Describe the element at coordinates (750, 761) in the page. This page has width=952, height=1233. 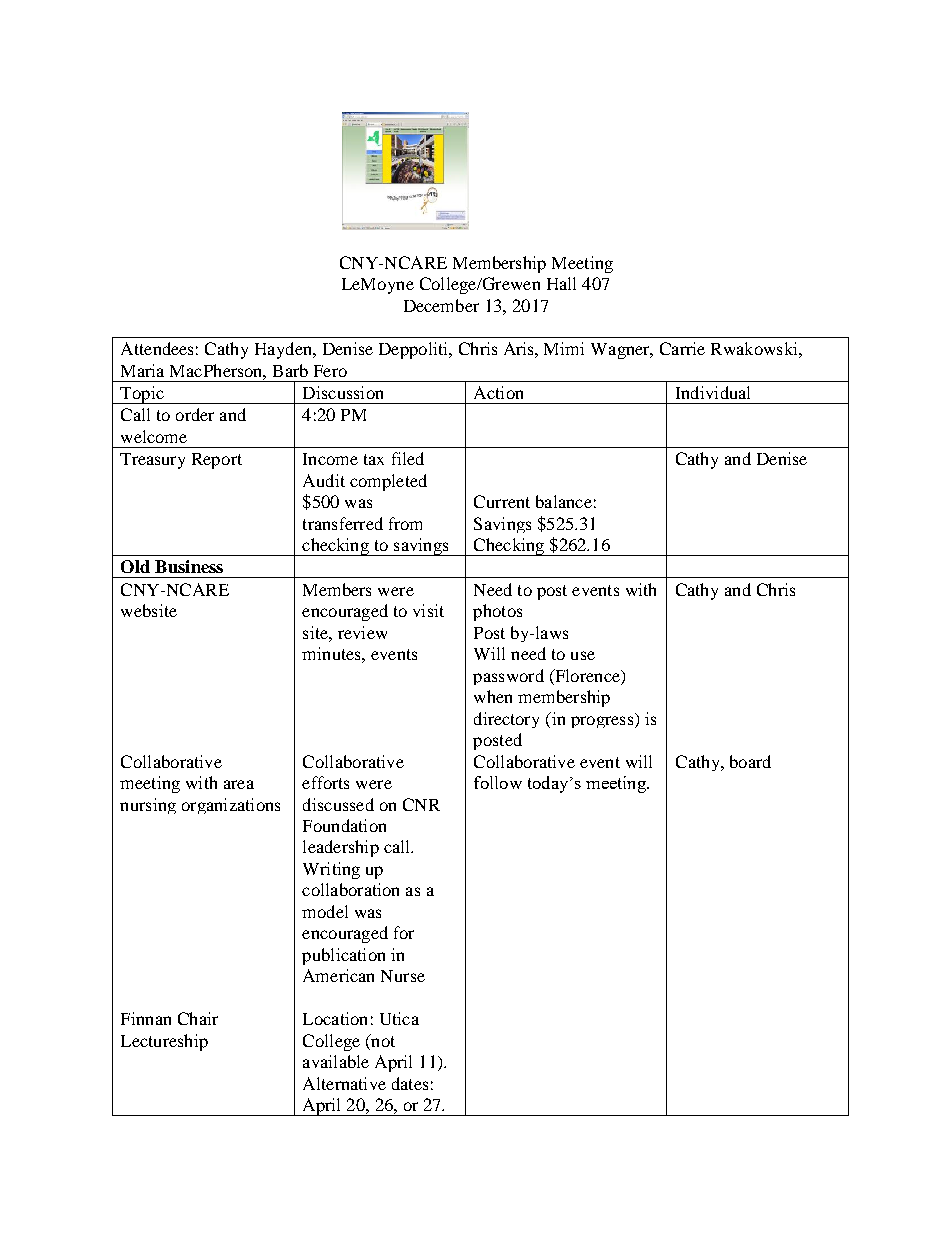
I see `board` at that location.
